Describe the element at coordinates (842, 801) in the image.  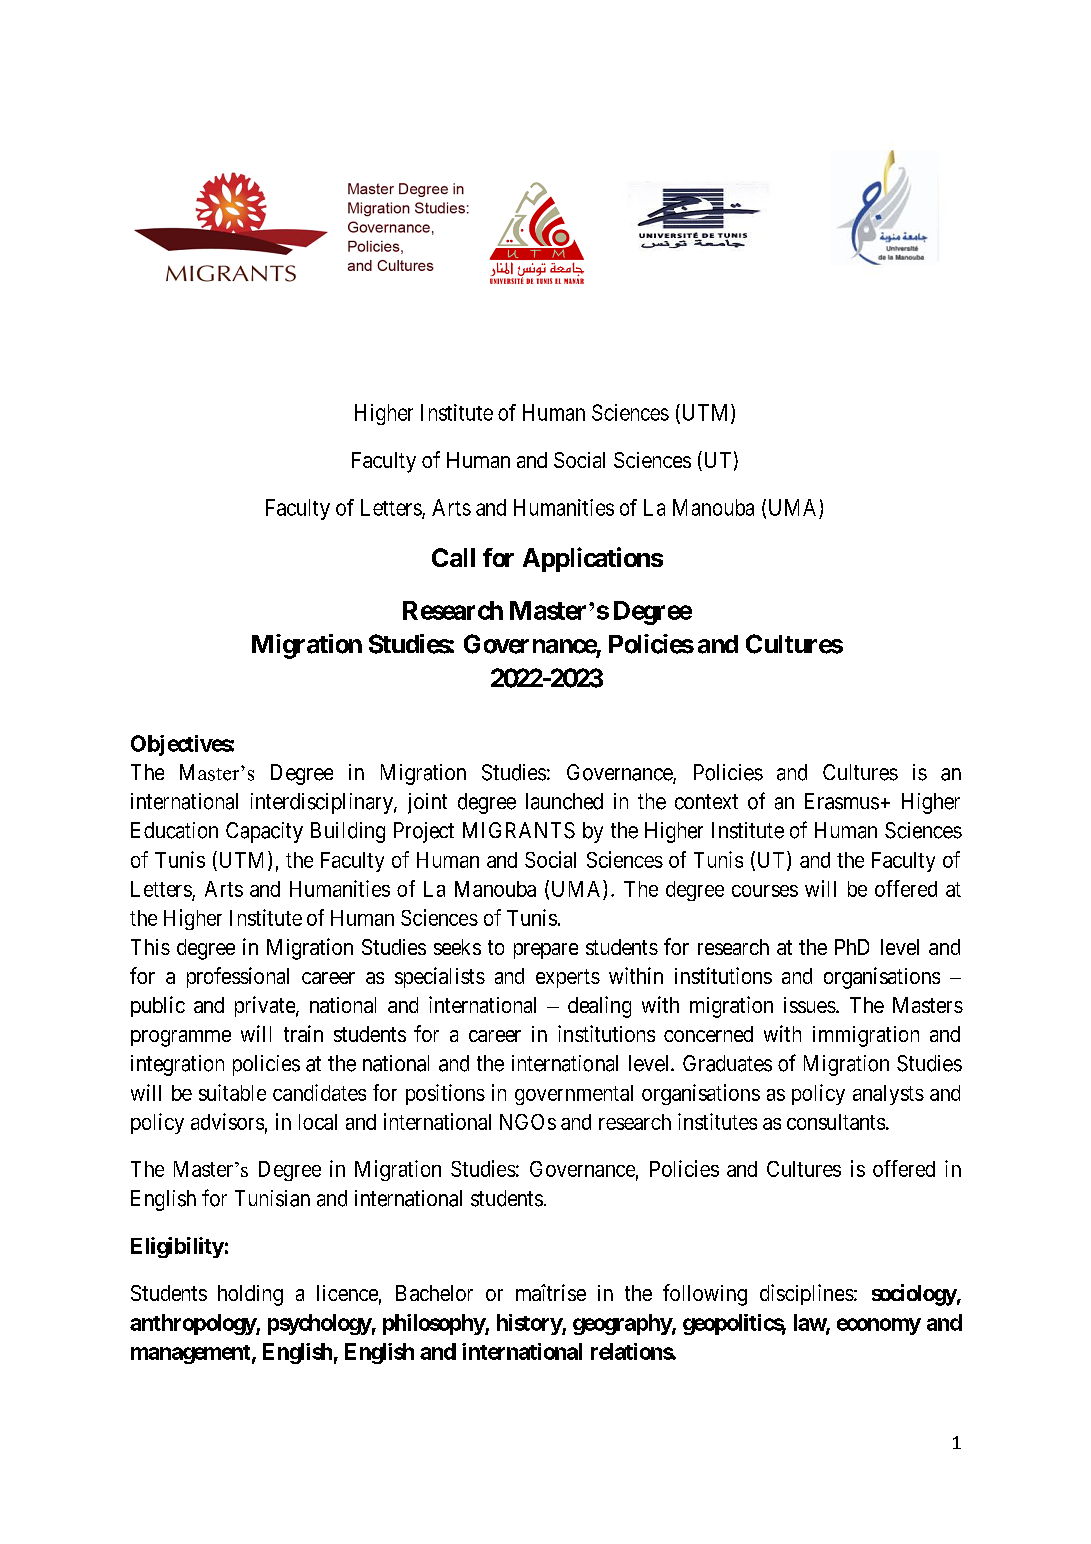
I see `Erasmus` at that location.
